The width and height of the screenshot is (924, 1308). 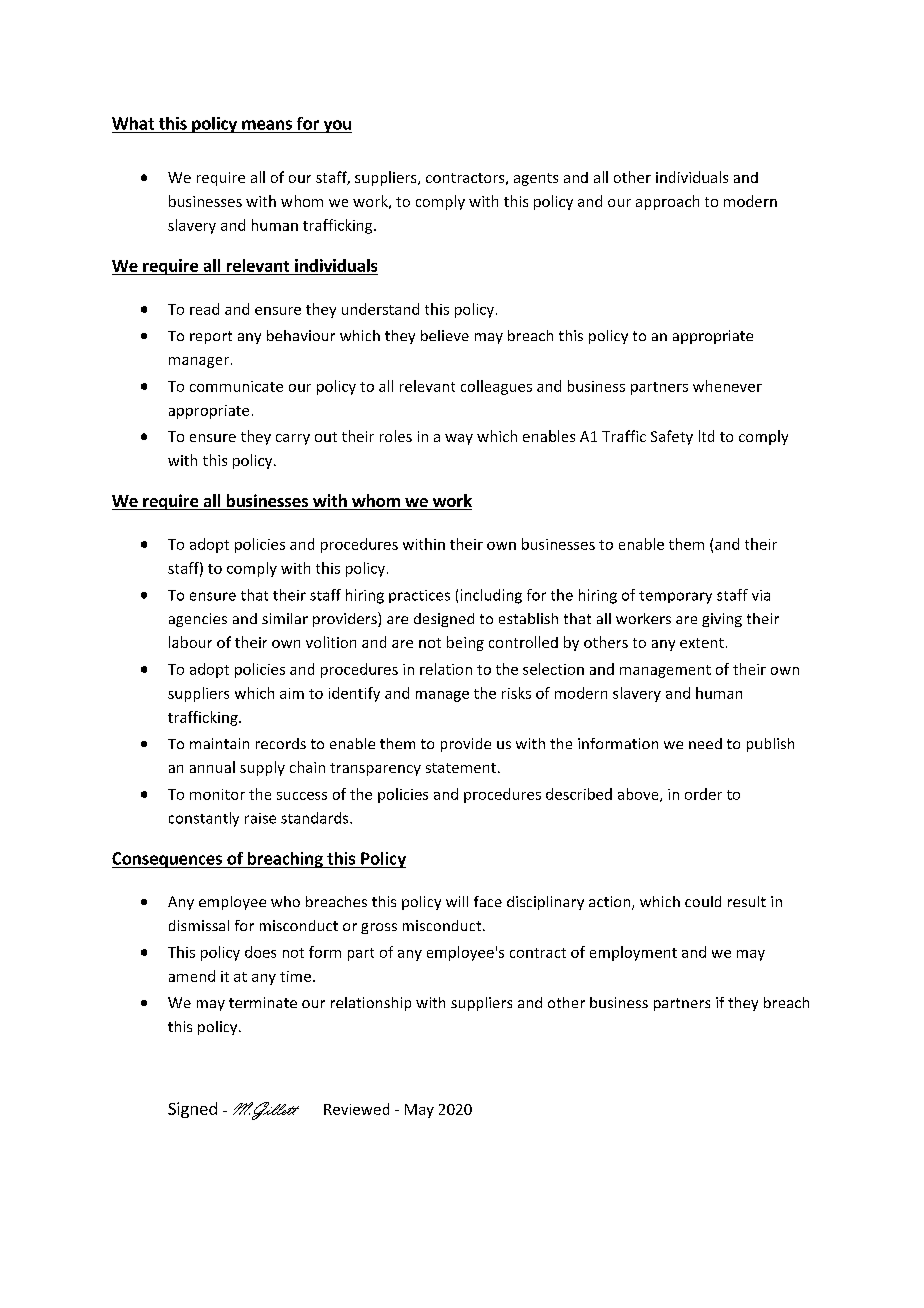 I want to click on agencies, so click(x=198, y=620).
